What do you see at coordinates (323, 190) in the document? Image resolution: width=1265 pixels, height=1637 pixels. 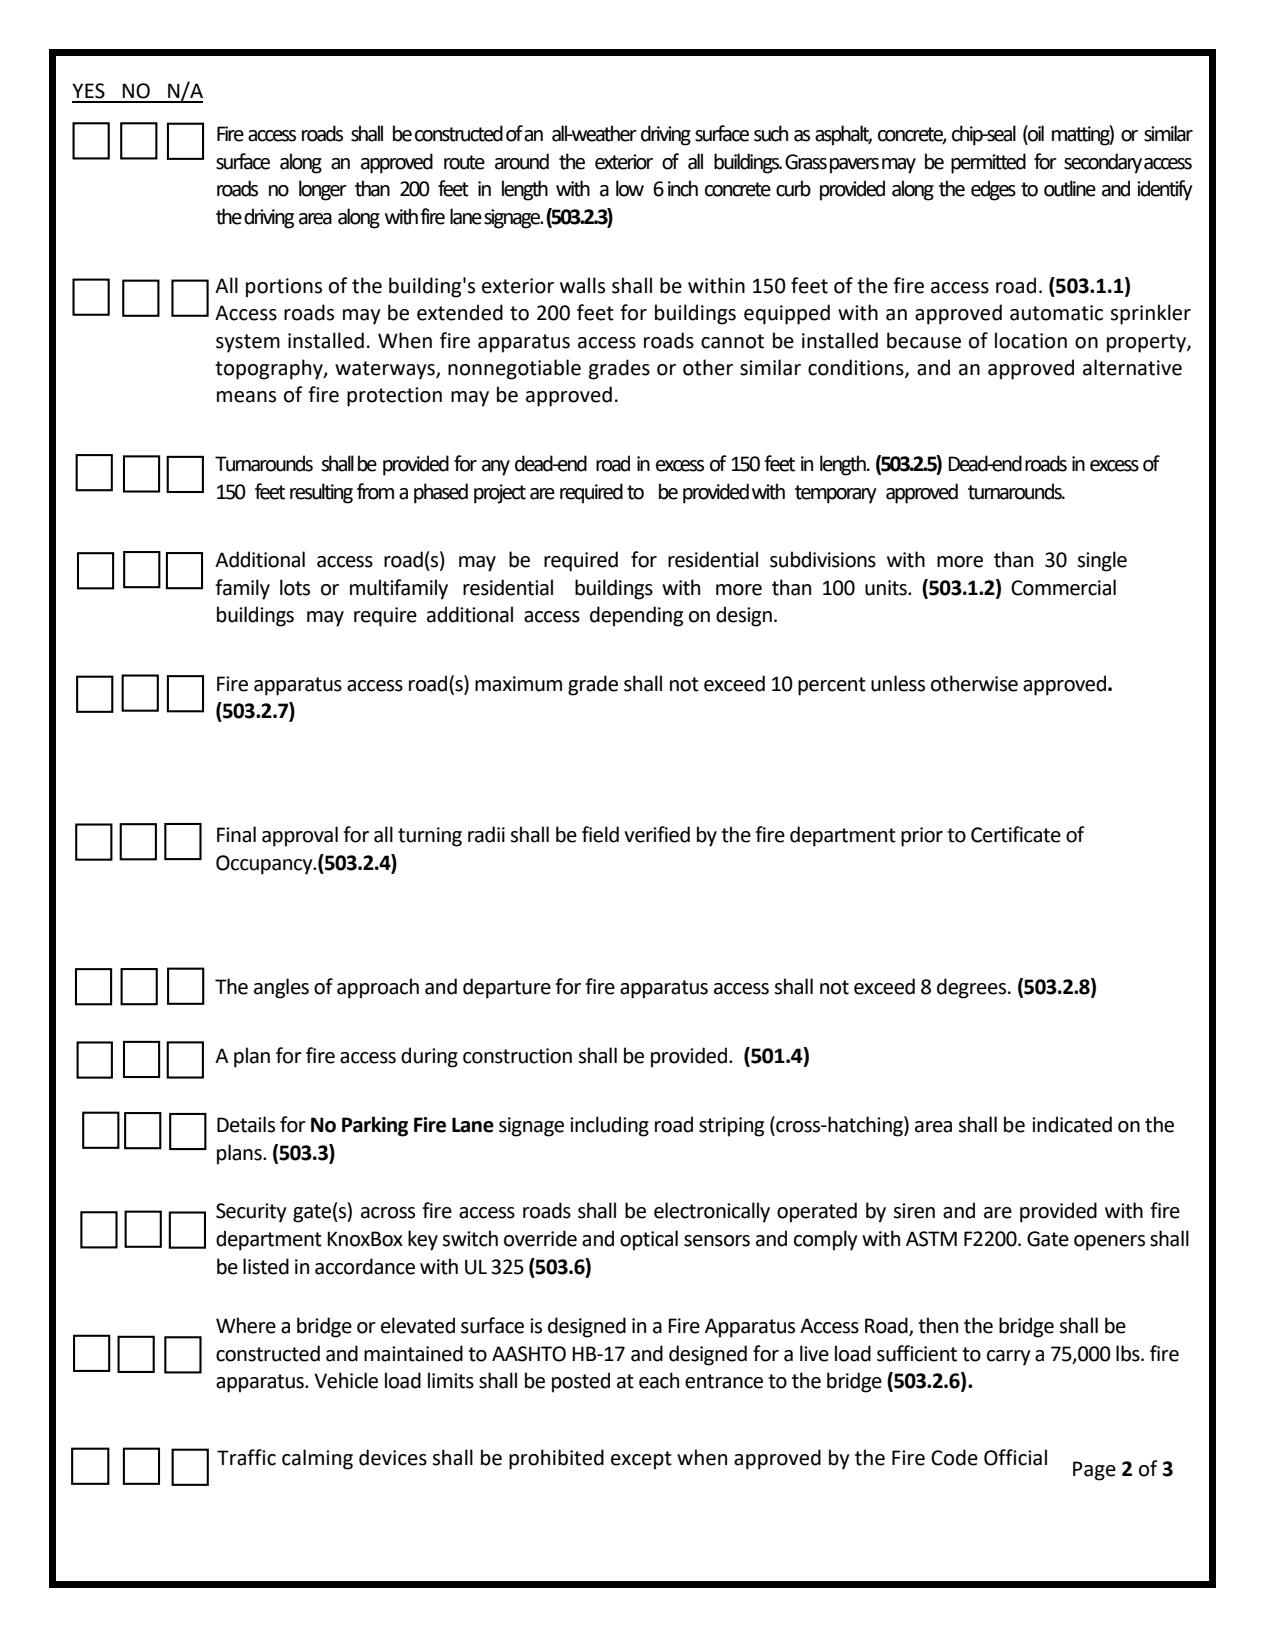 I see `longer` at bounding box center [323, 190].
